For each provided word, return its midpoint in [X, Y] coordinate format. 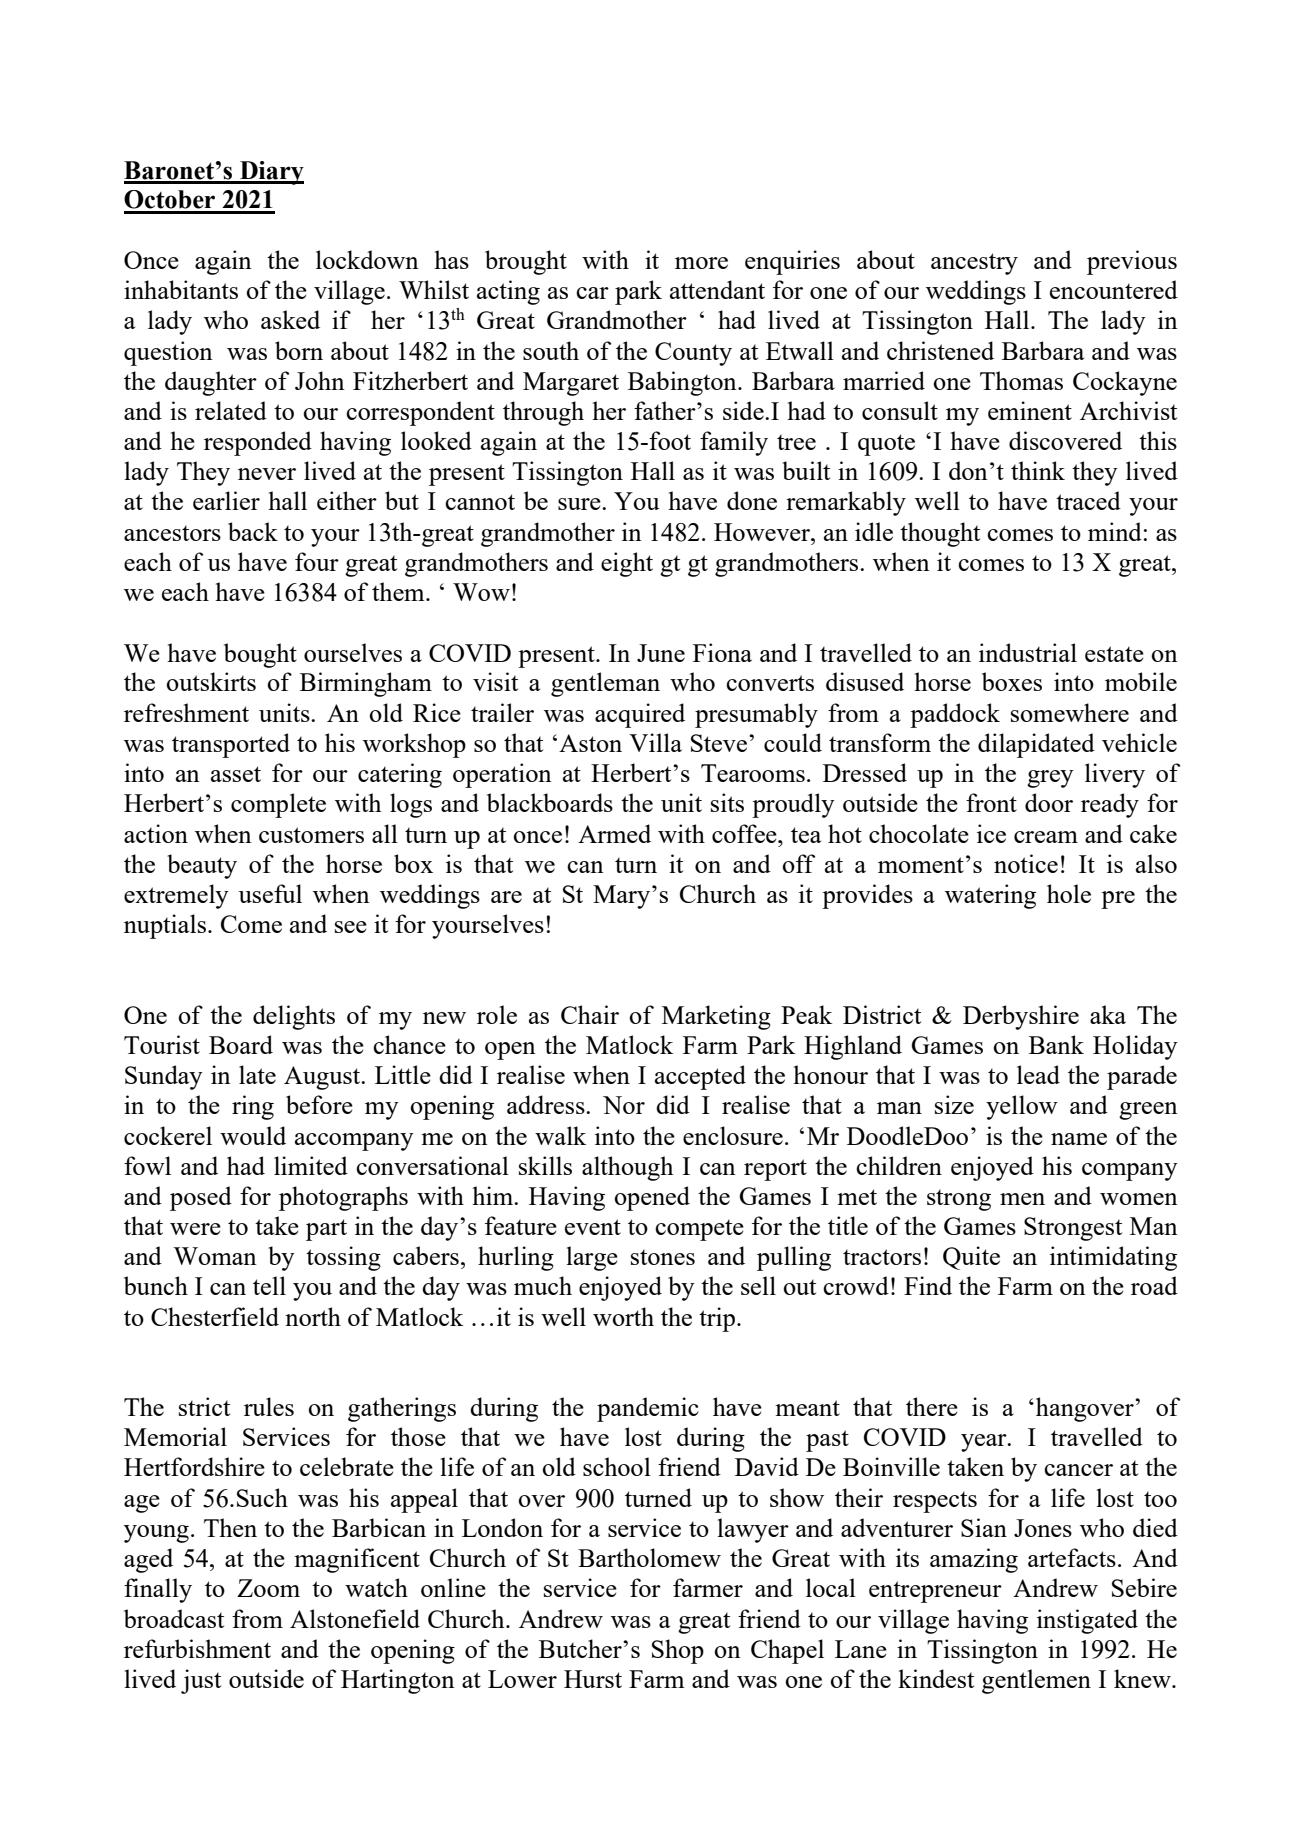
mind [1115, 531]
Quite [971, 1258]
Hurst [593, 1679]
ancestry [974, 264]
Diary [271, 173]
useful [270, 893]
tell [269, 1285]
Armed [614, 833]
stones [663, 1257]
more [701, 263]
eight [627, 564]
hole [1069, 893]
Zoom [268, 1588]
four [317, 561]
